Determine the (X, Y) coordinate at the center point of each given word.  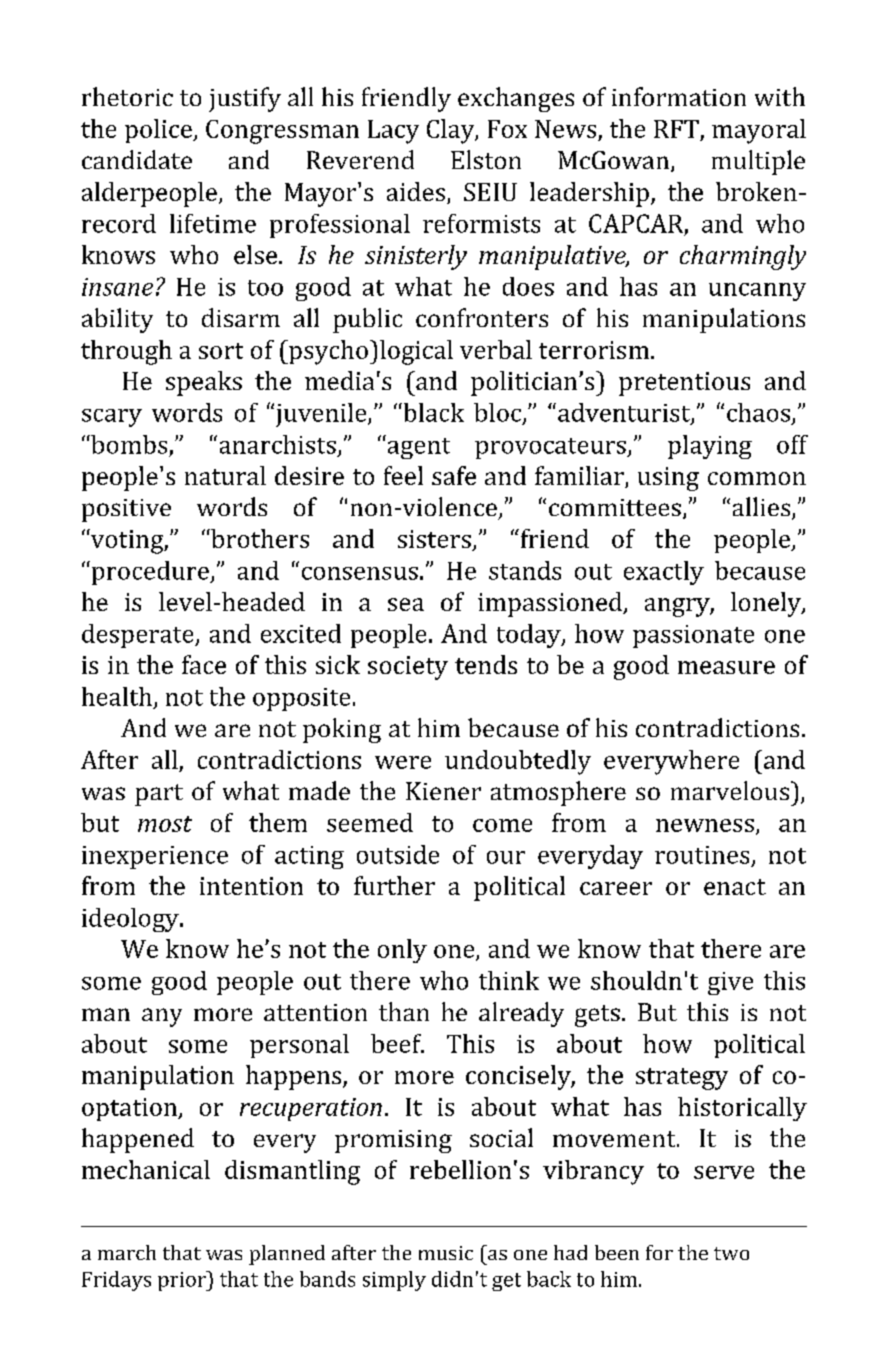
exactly (664, 573)
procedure (150, 573)
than (404, 1011)
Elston (486, 159)
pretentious (684, 384)
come (502, 825)
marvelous (730, 790)
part (159, 795)
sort (221, 351)
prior (183, 1281)
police (159, 131)
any (162, 1017)
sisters (434, 539)
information (679, 96)
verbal (496, 349)
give (730, 983)
